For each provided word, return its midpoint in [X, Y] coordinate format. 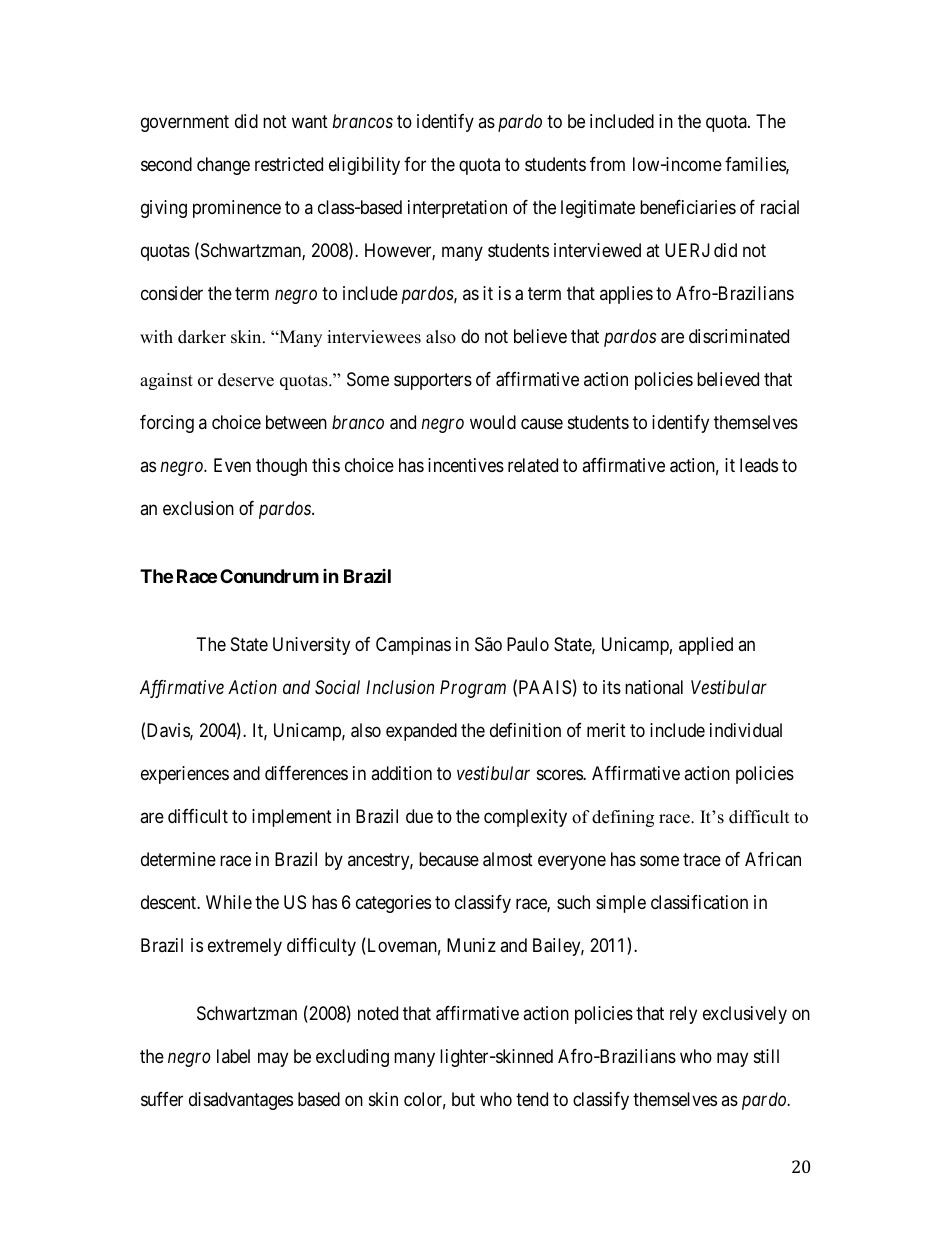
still [766, 1056]
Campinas [413, 646]
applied [706, 646]
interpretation [457, 209]
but [463, 1099]
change [223, 166]
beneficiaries [688, 207]
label [233, 1056]
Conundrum [269, 576]
